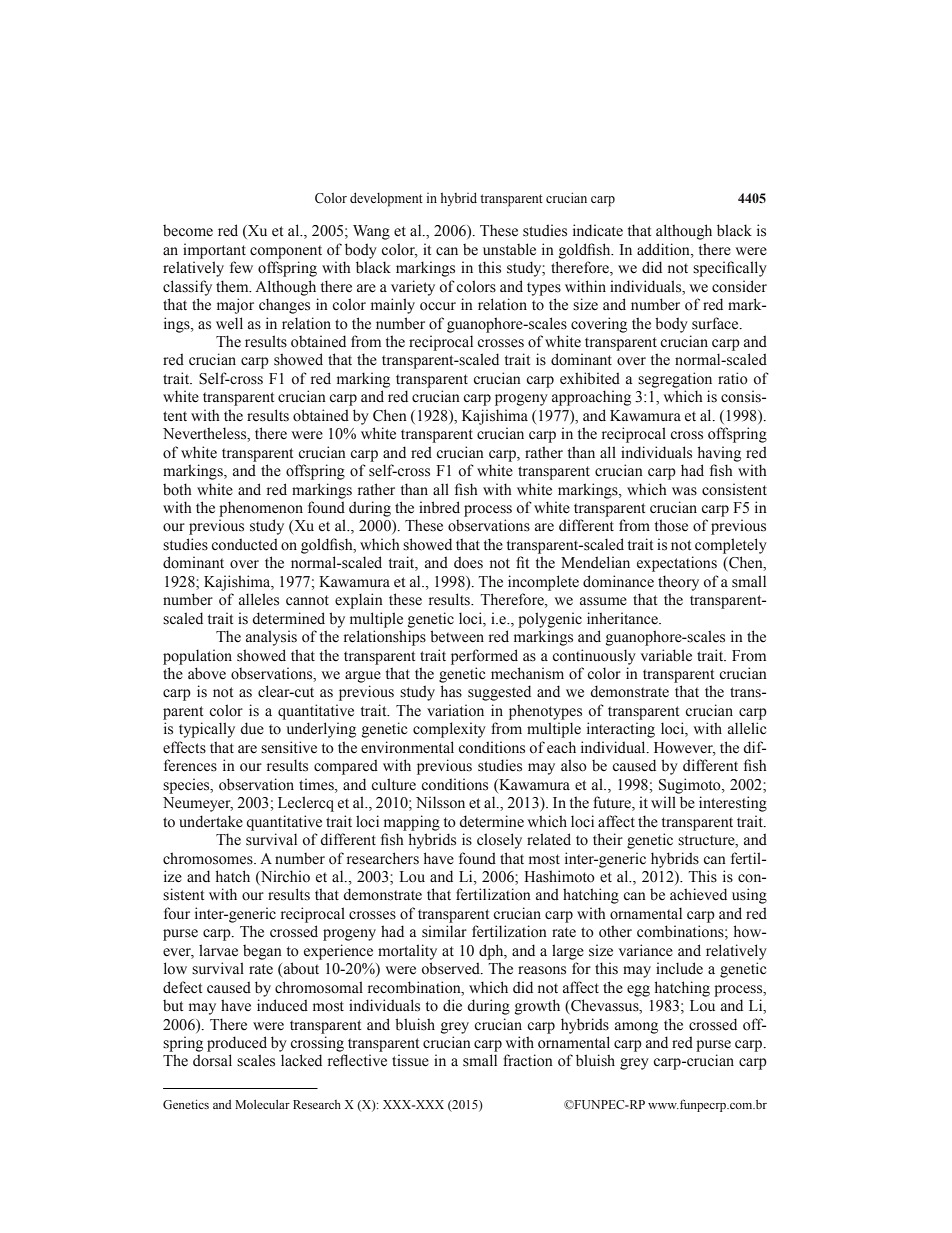 The width and height of the screenshot is (952, 1233). I want to click on inbred, so click(439, 507).
